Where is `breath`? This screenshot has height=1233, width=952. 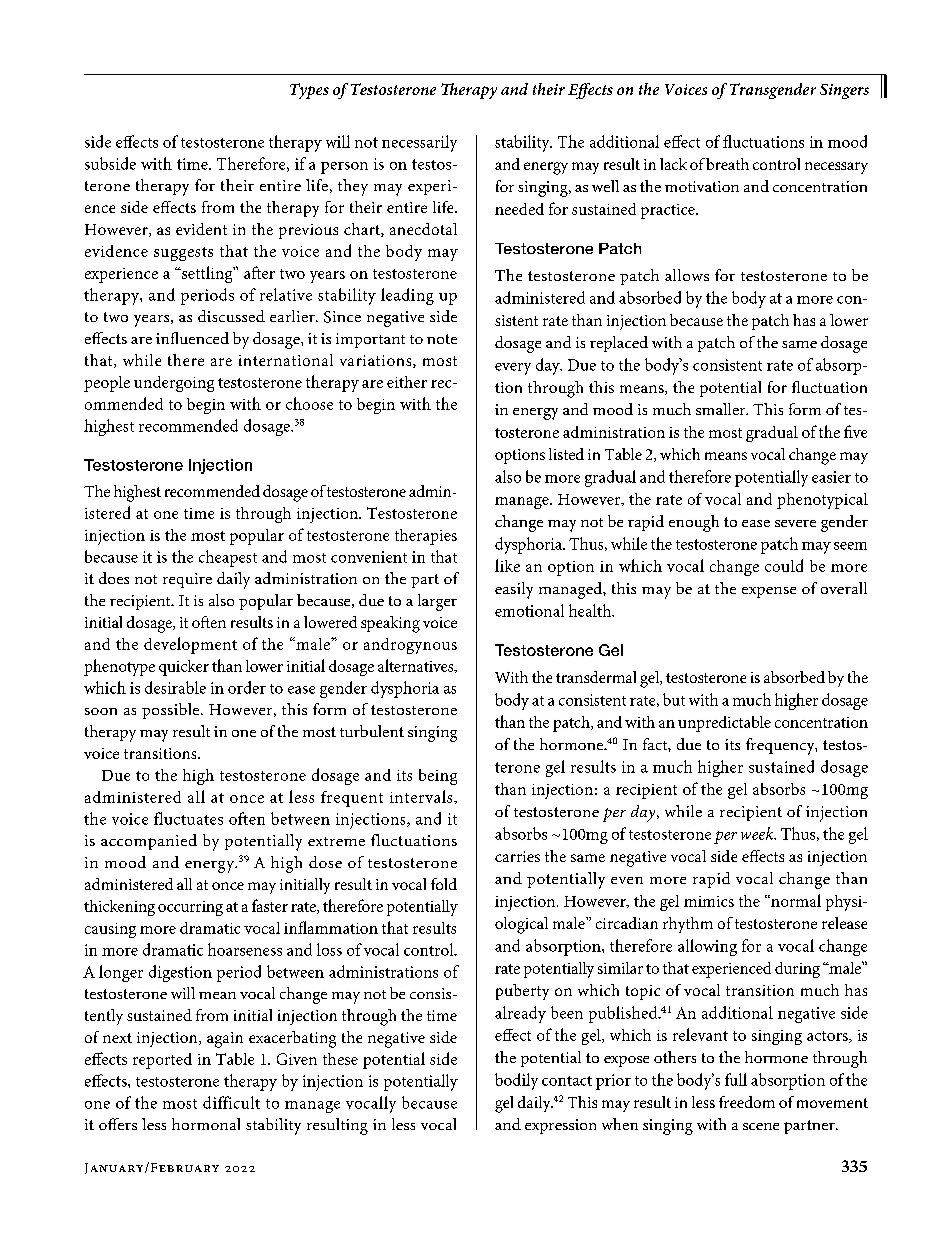 breath is located at coordinates (727, 164).
